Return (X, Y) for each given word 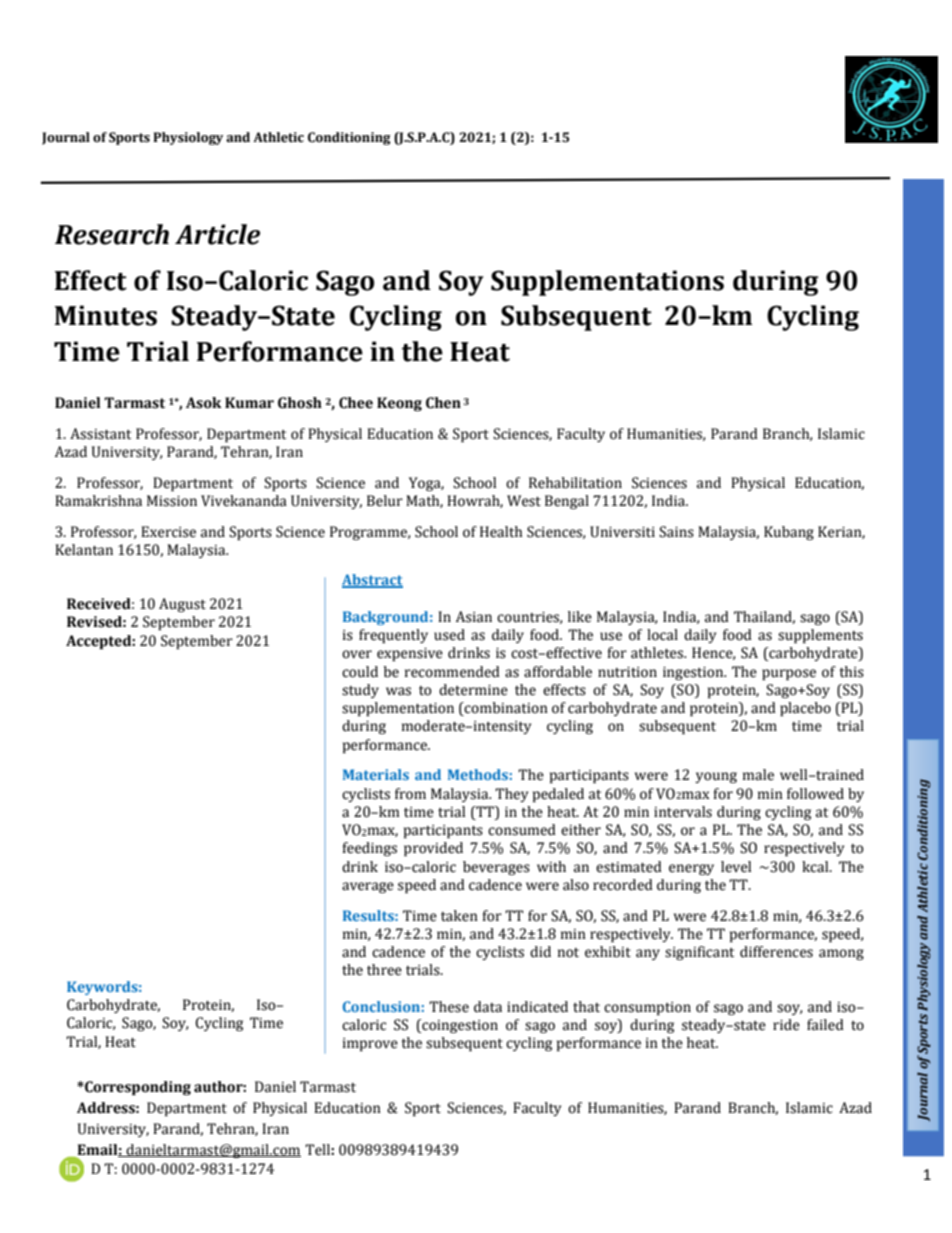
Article (217, 234)
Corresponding (137, 1088)
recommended (452, 672)
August (182, 605)
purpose (789, 674)
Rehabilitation (575, 483)
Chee (356, 403)
